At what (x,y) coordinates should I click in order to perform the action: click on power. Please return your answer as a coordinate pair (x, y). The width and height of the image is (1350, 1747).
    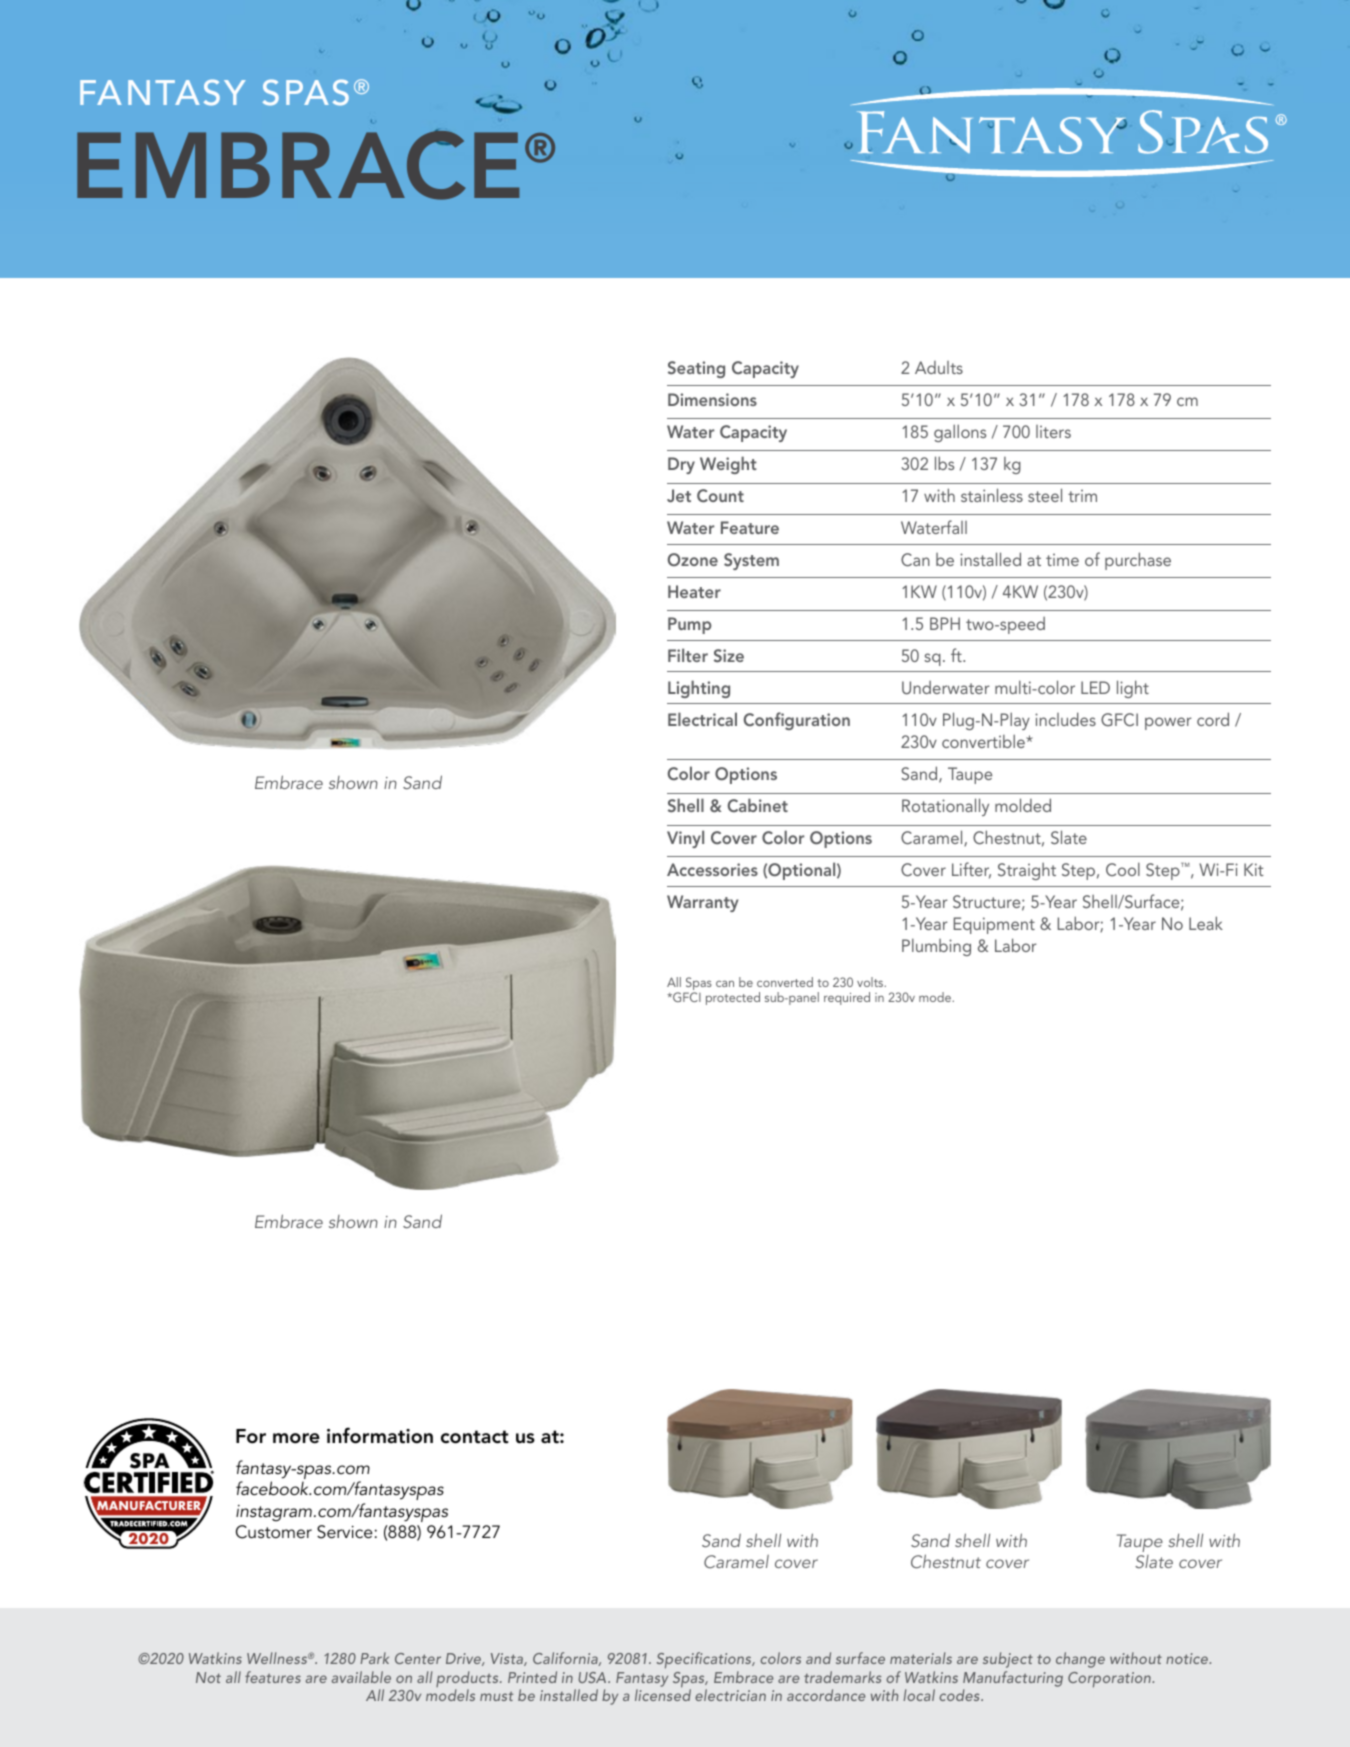
    Looking at the image, I should click on (1168, 723).
